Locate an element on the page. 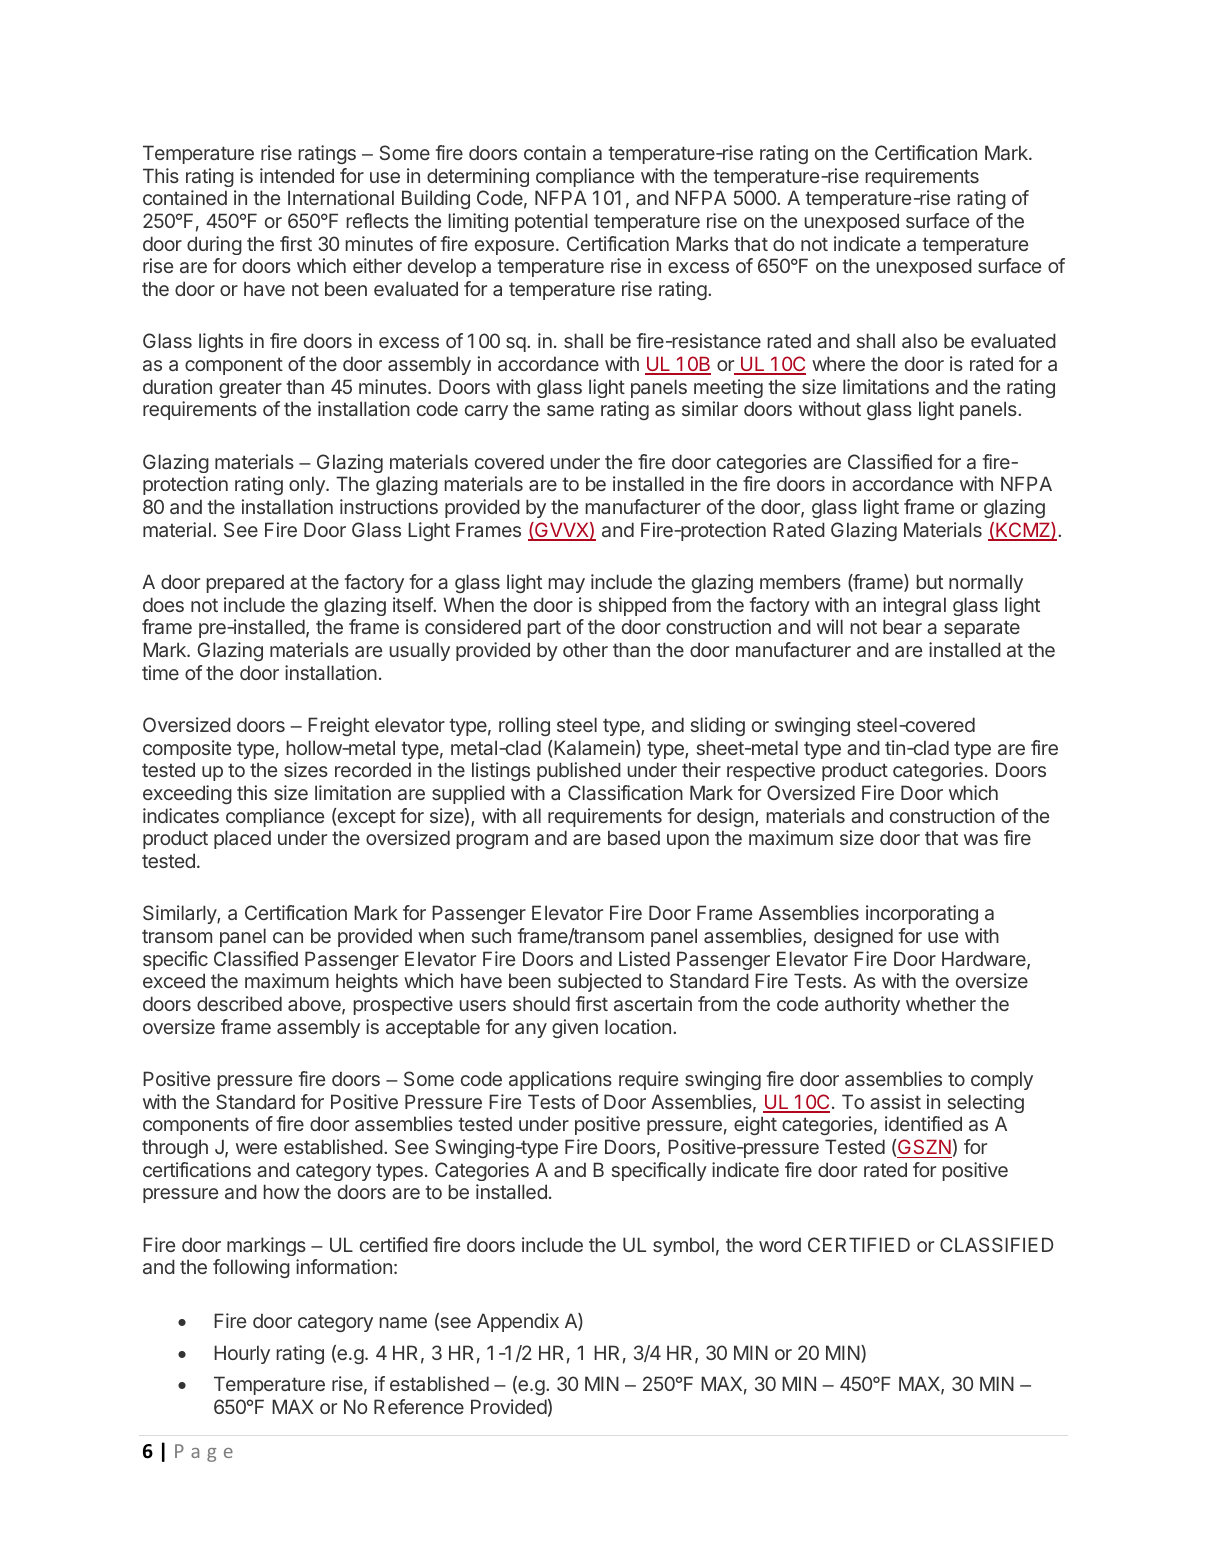 Image resolution: width=1207 pixels, height=1562 pixels. only is located at coordinates (308, 485).
